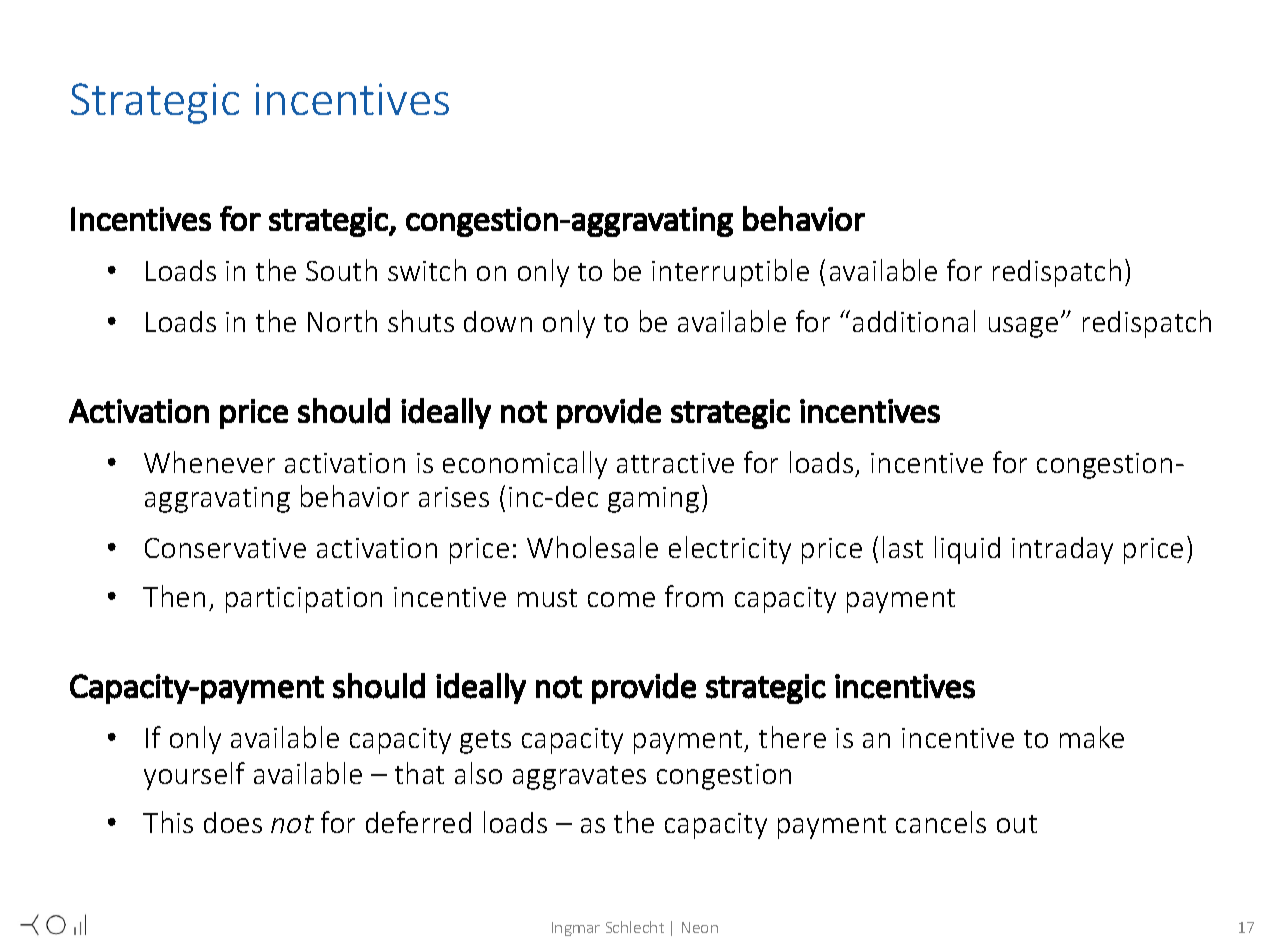  Describe the element at coordinates (194, 776) in the document. I see `yourself` at that location.
